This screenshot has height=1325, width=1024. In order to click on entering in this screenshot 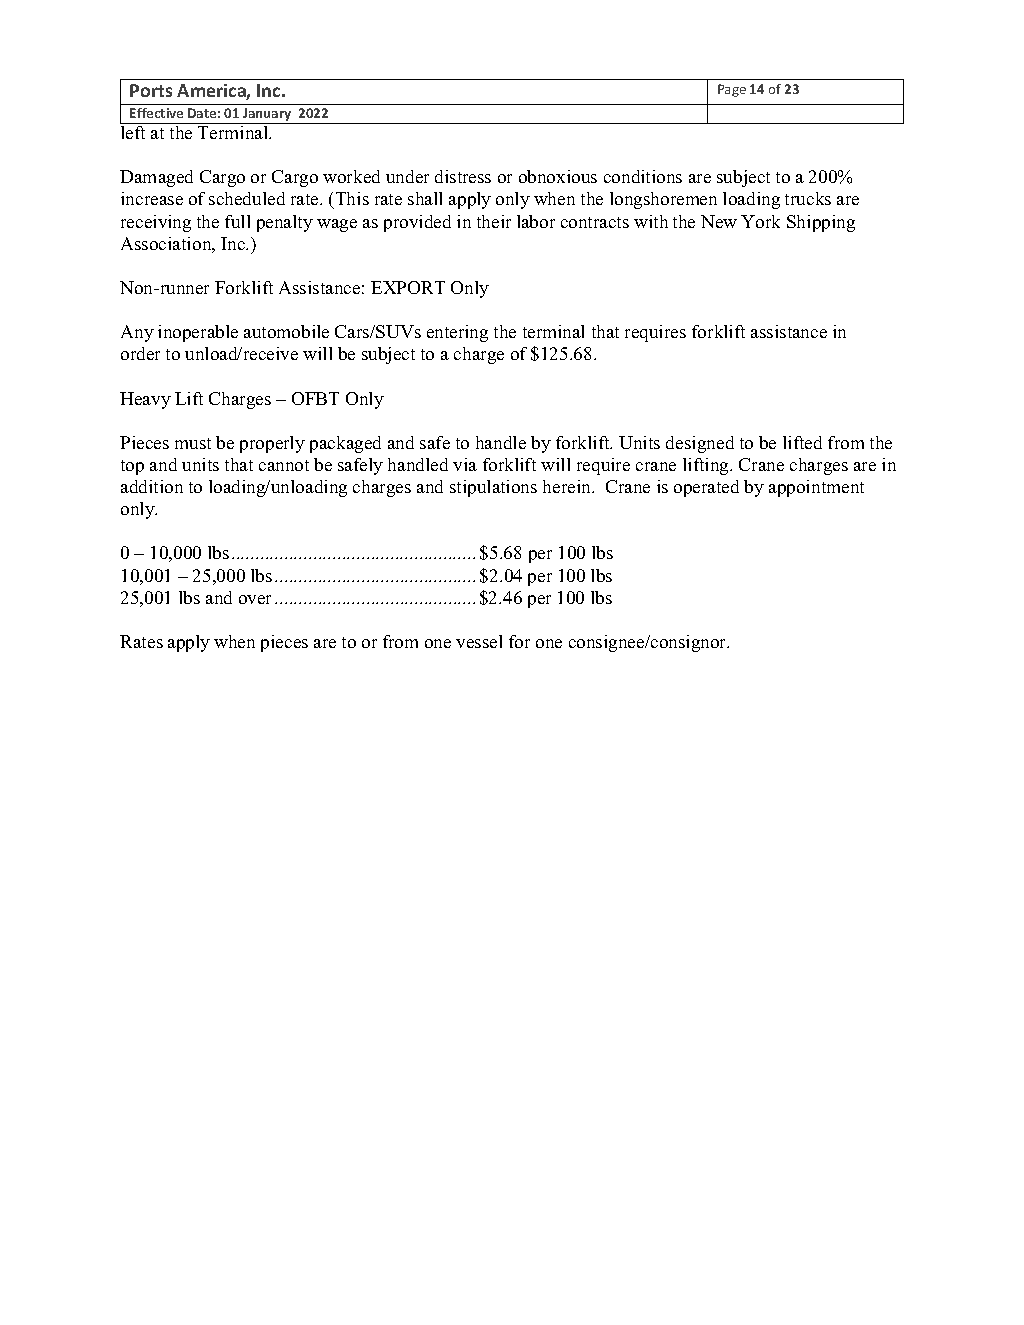, I will do `click(457, 333)`.
